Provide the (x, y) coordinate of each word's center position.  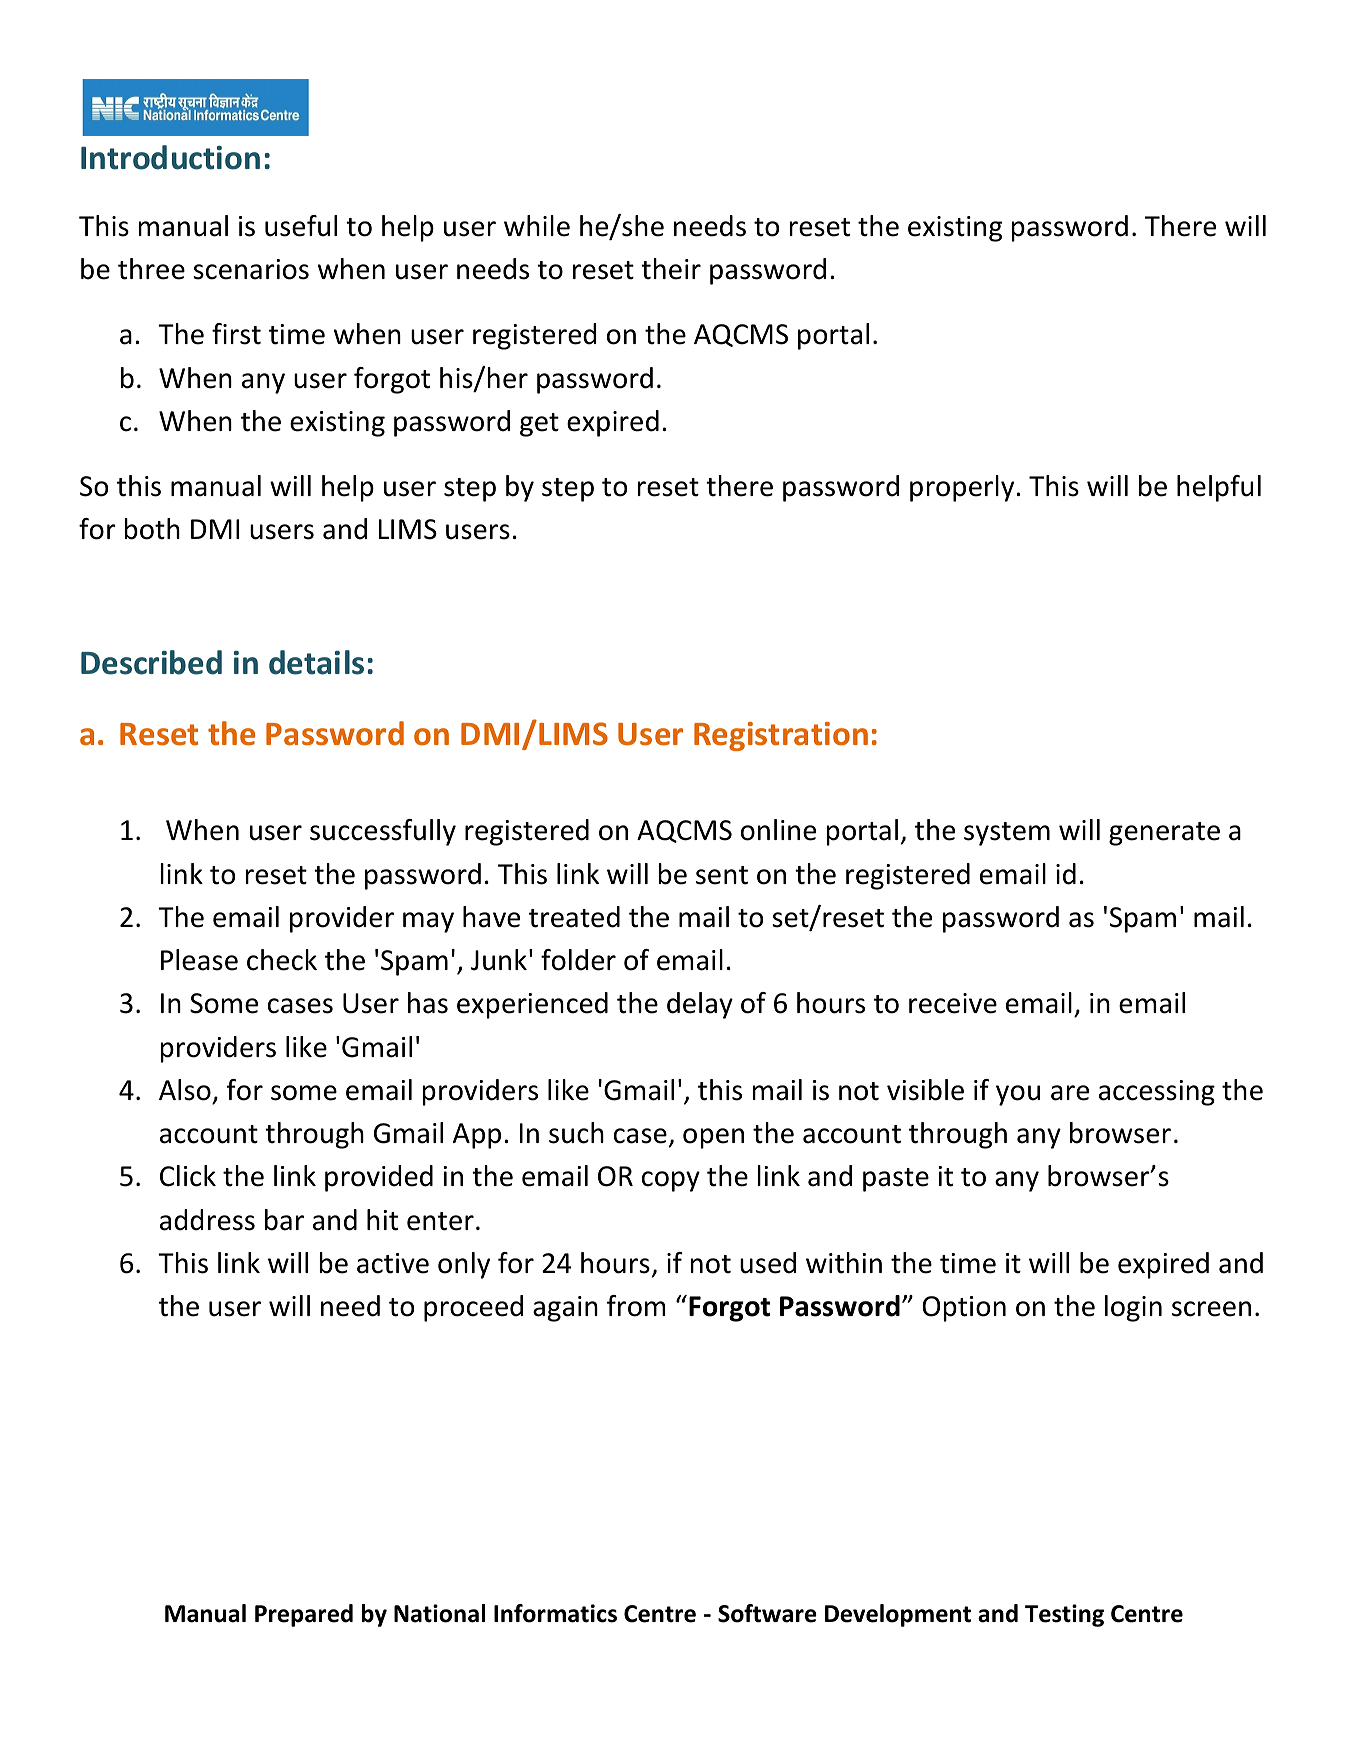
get (539, 425)
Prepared (304, 1615)
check (282, 960)
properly (963, 488)
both (152, 529)
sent (722, 875)
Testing (1064, 1615)
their (671, 269)
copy (671, 1181)
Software (767, 1613)
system (1007, 834)
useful (301, 226)
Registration (781, 736)
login (1133, 1308)
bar (284, 1220)
